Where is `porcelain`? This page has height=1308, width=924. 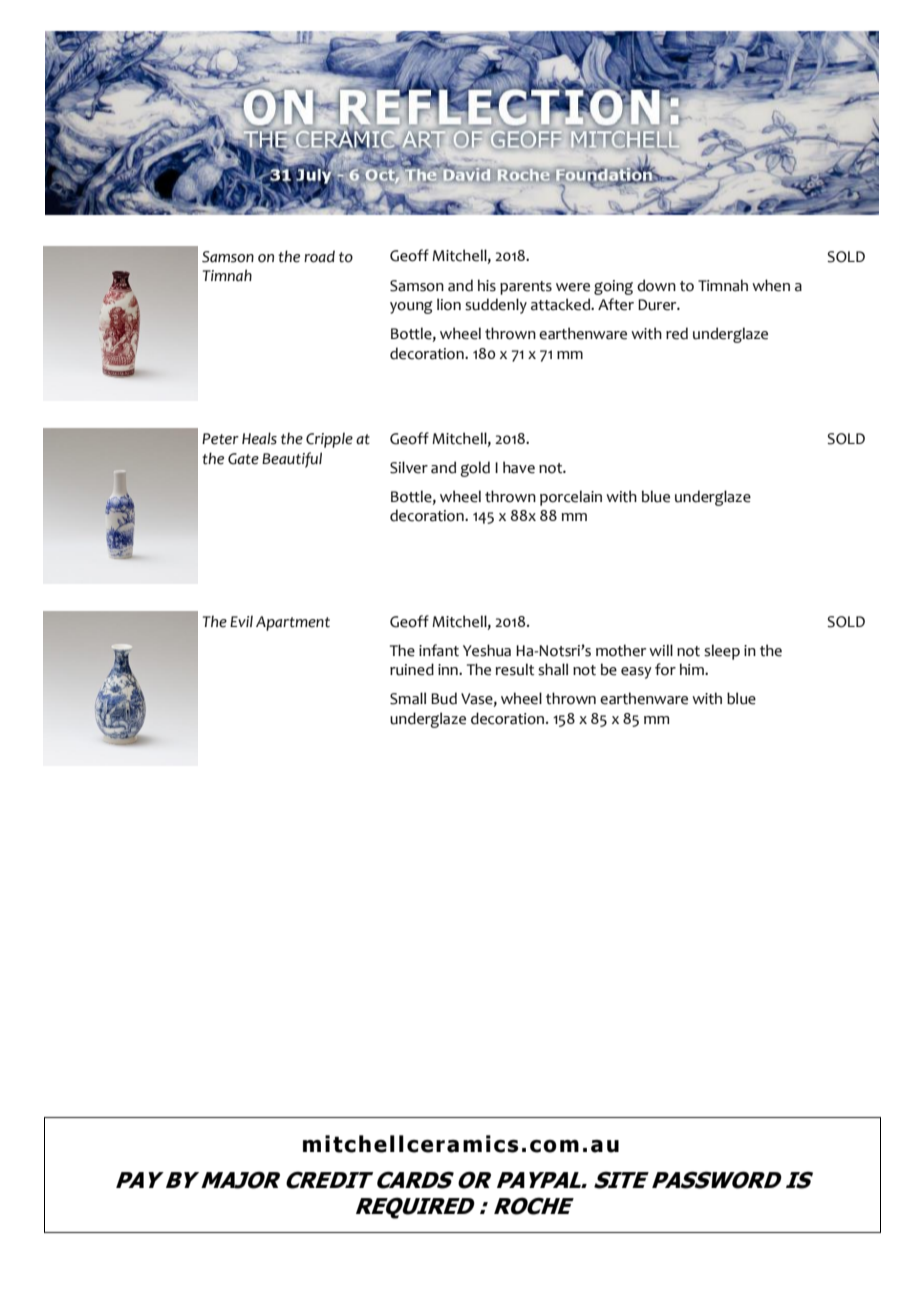
porcelain is located at coordinates (571, 498).
